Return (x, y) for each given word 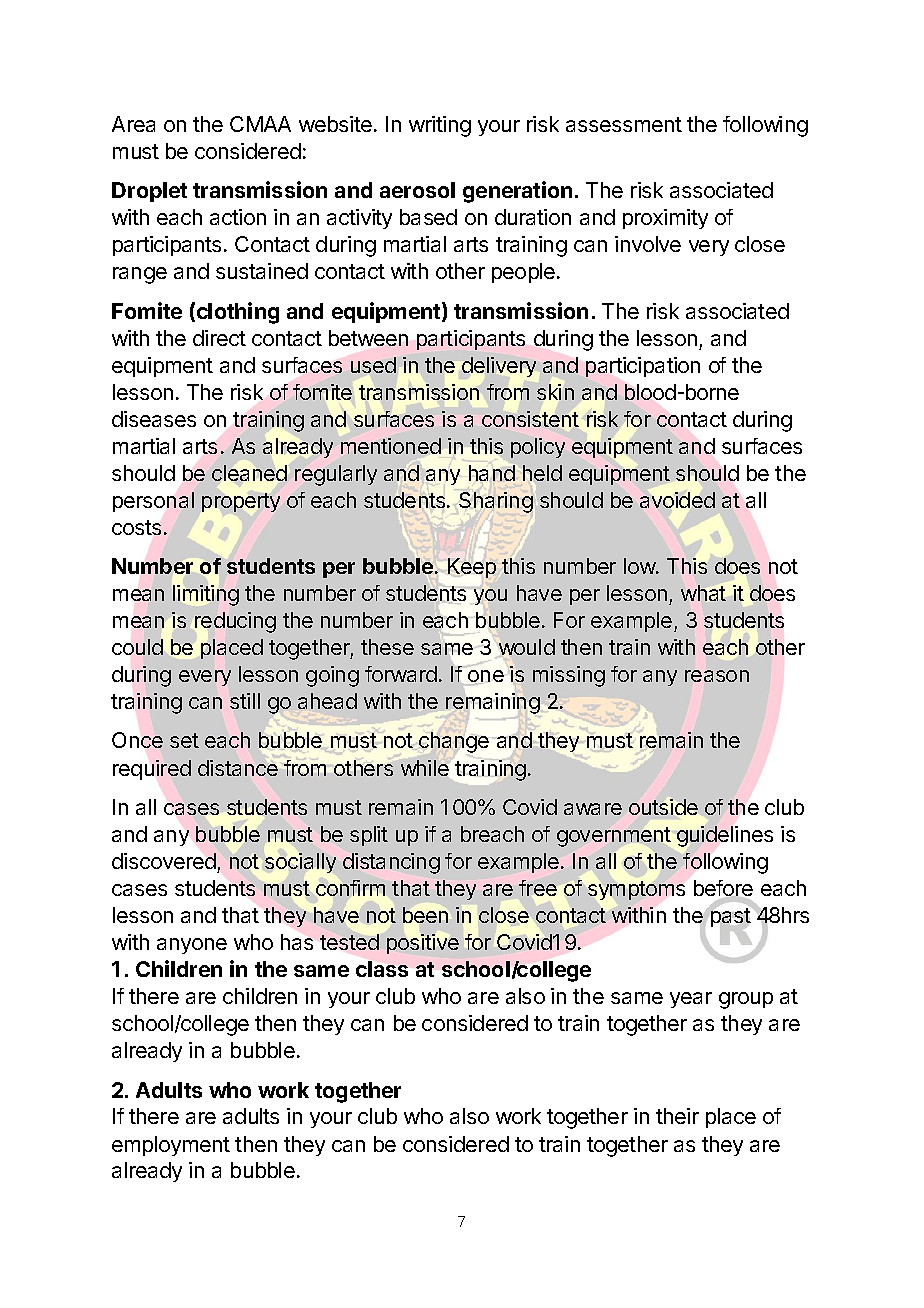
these (387, 647)
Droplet (149, 192)
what (703, 593)
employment (171, 1146)
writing (440, 126)
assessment (624, 124)
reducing (235, 622)
